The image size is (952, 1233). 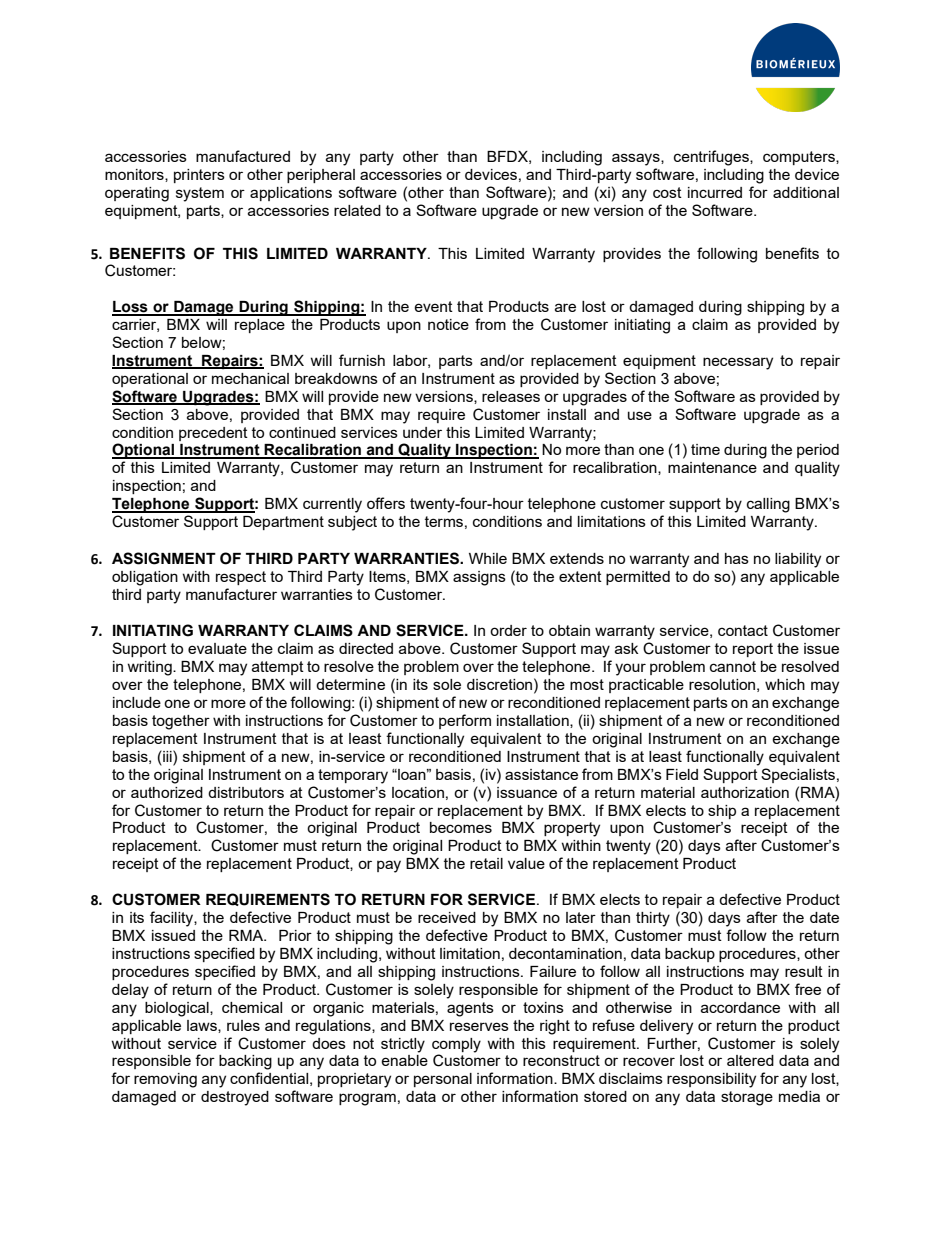 I want to click on backing, so click(x=245, y=1062).
